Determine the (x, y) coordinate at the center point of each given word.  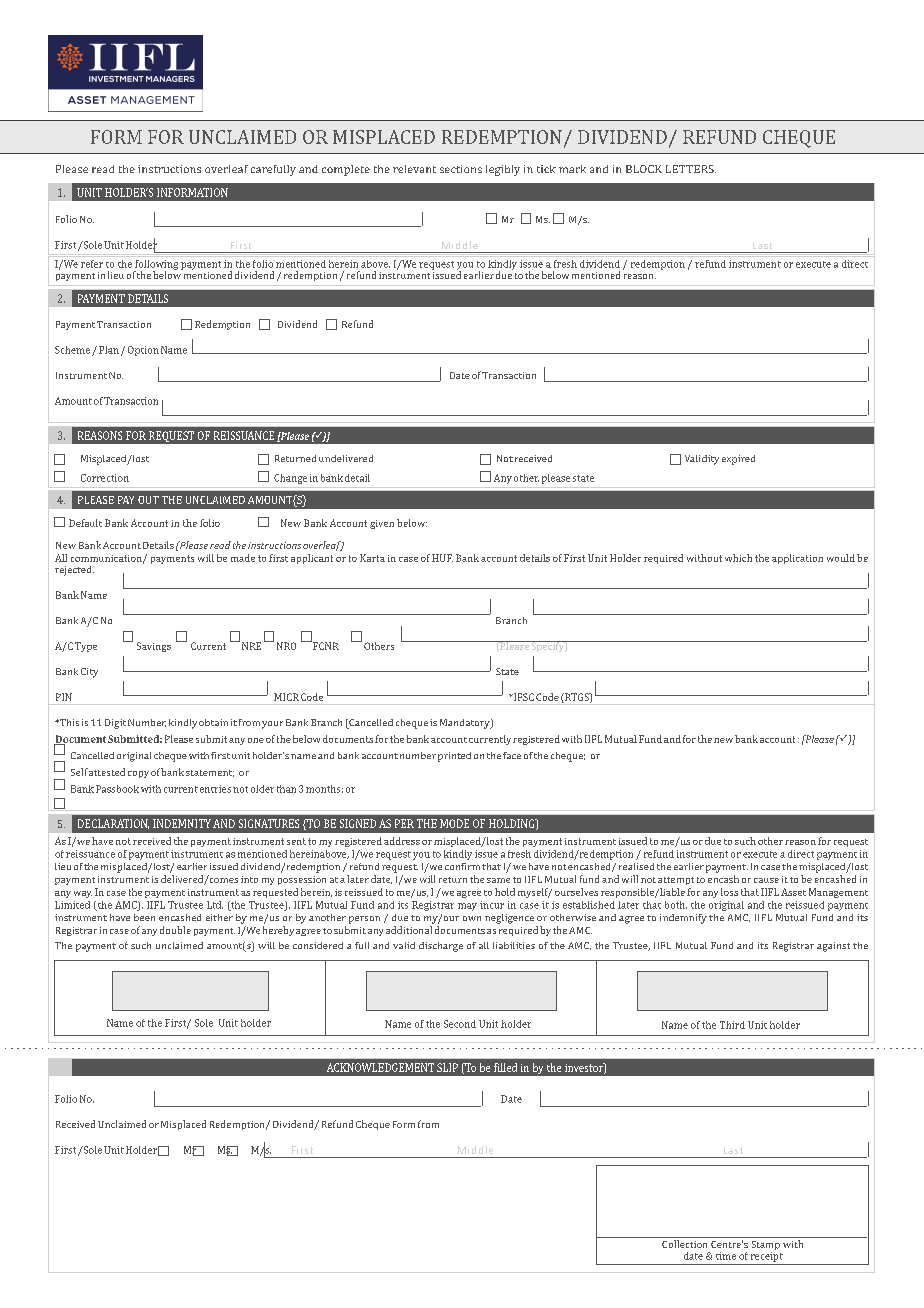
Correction (105, 478)
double (175, 930)
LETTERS (691, 169)
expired (738, 460)
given (382, 524)
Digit (115, 724)
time (726, 1256)
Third (732, 1025)
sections (461, 169)
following (156, 266)
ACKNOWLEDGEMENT (380, 1067)
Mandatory (466, 724)
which (738, 558)
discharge (441, 947)
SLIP (447, 1067)
